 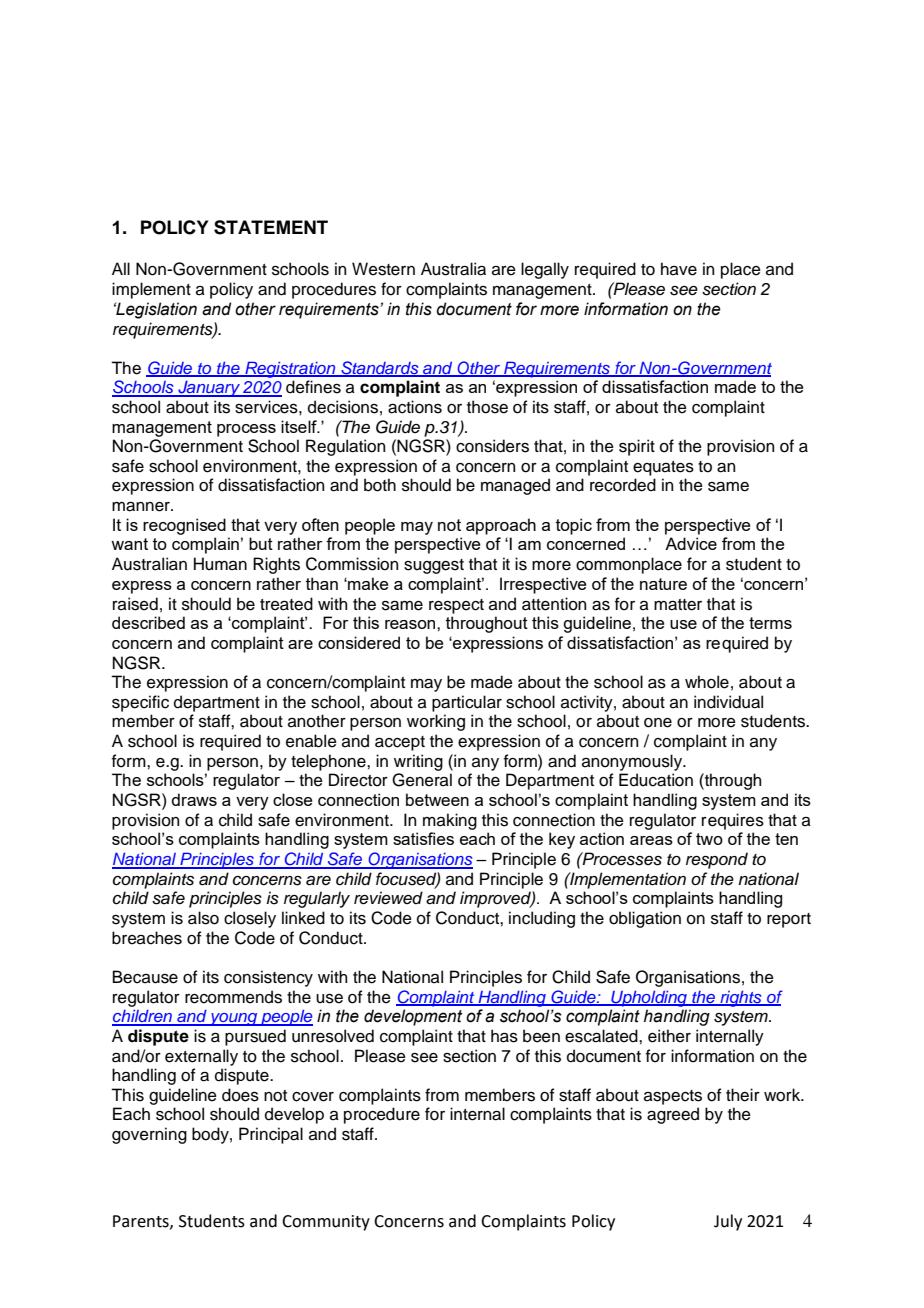 I want to click on managed, so click(x=515, y=486).
